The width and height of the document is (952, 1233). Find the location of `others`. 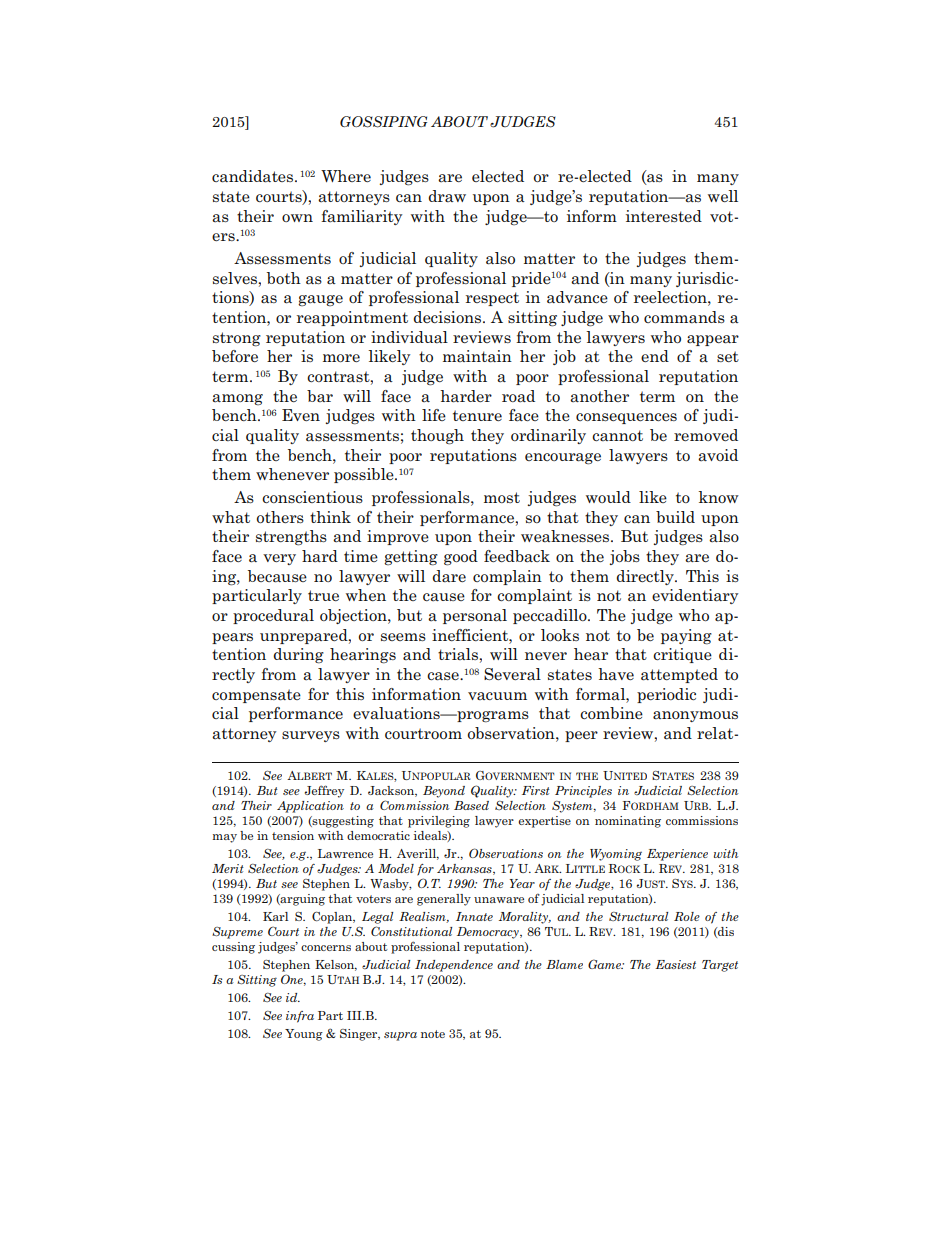

others is located at coordinates (280, 517).
